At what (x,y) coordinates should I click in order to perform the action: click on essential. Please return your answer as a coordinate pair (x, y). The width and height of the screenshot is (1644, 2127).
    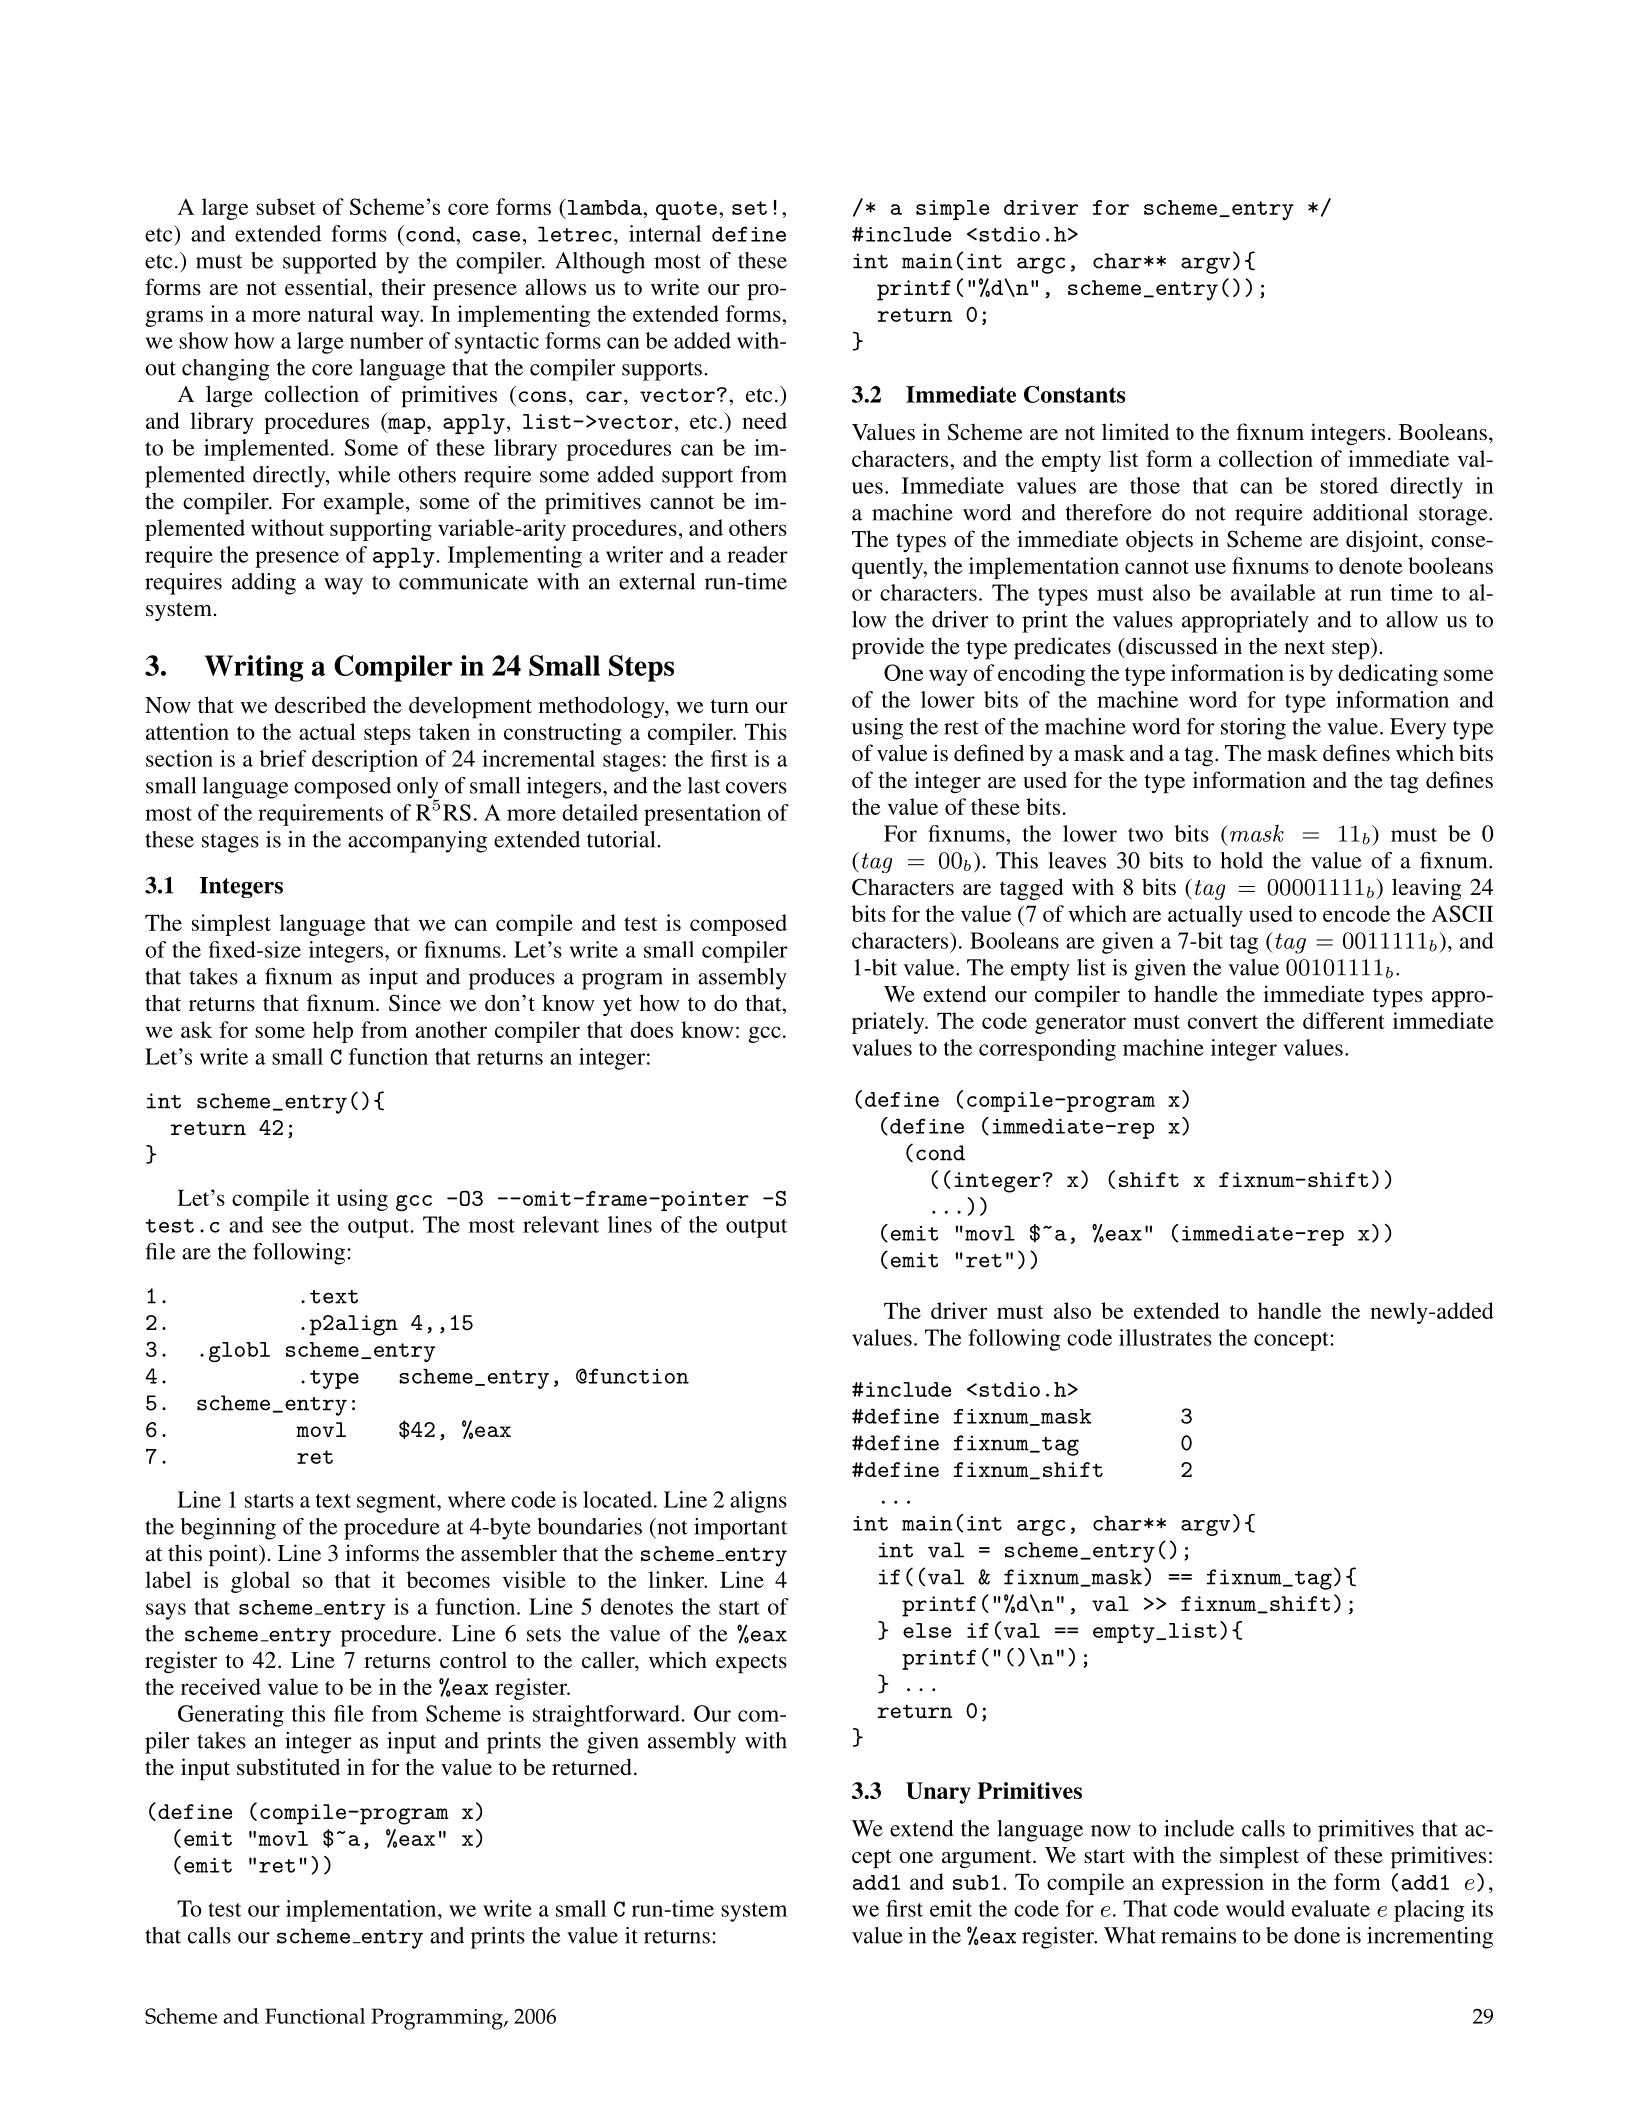
    Looking at the image, I should click on (326, 287).
